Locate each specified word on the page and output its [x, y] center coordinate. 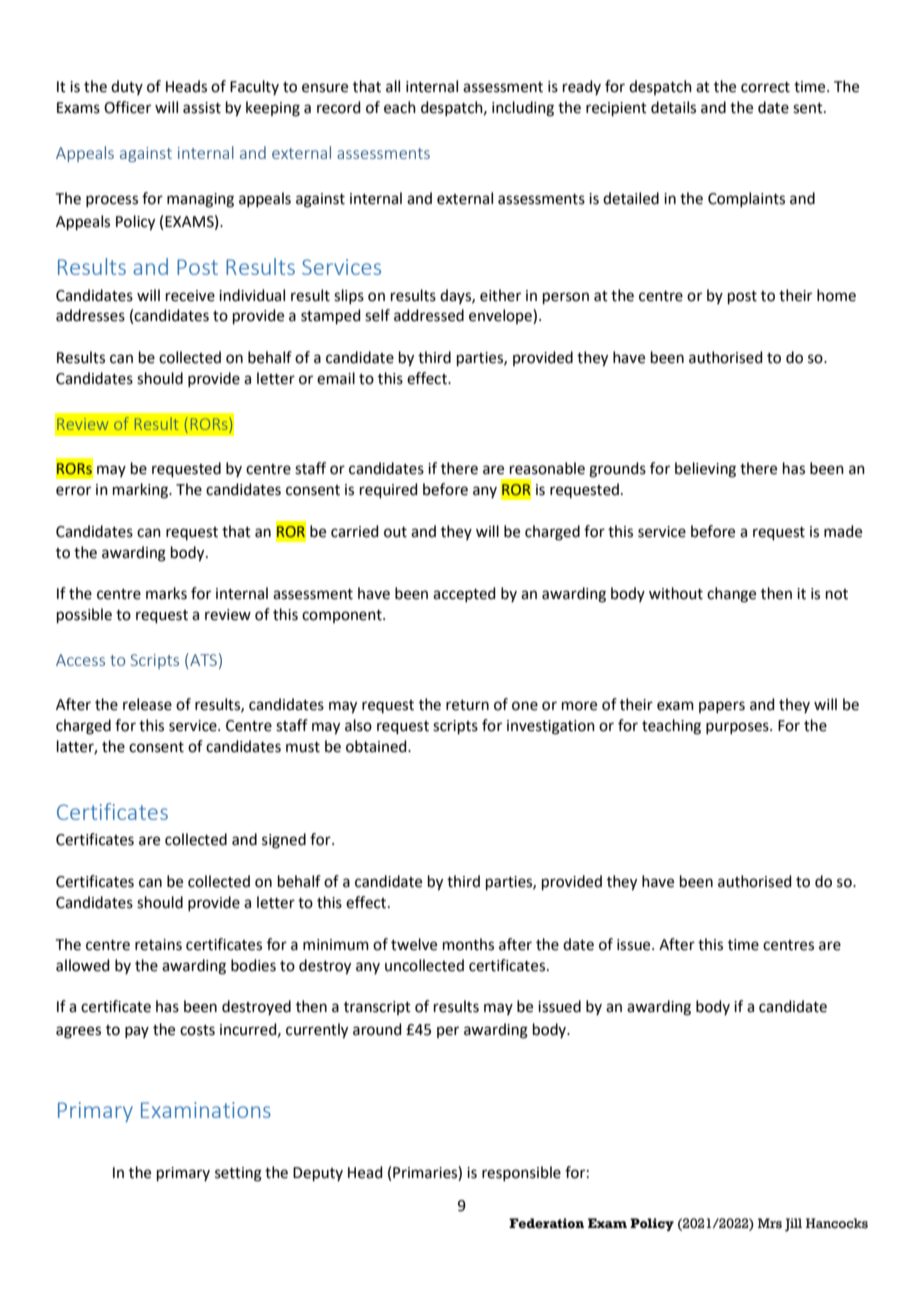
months [468, 944]
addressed [429, 315]
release [147, 704]
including [523, 109]
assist [202, 108]
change [731, 595]
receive [190, 296]
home [836, 295]
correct [765, 87]
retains [158, 945]
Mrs [770, 1223]
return [467, 705]
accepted [464, 594]
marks [166, 593]
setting [238, 1174]
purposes [738, 728]
